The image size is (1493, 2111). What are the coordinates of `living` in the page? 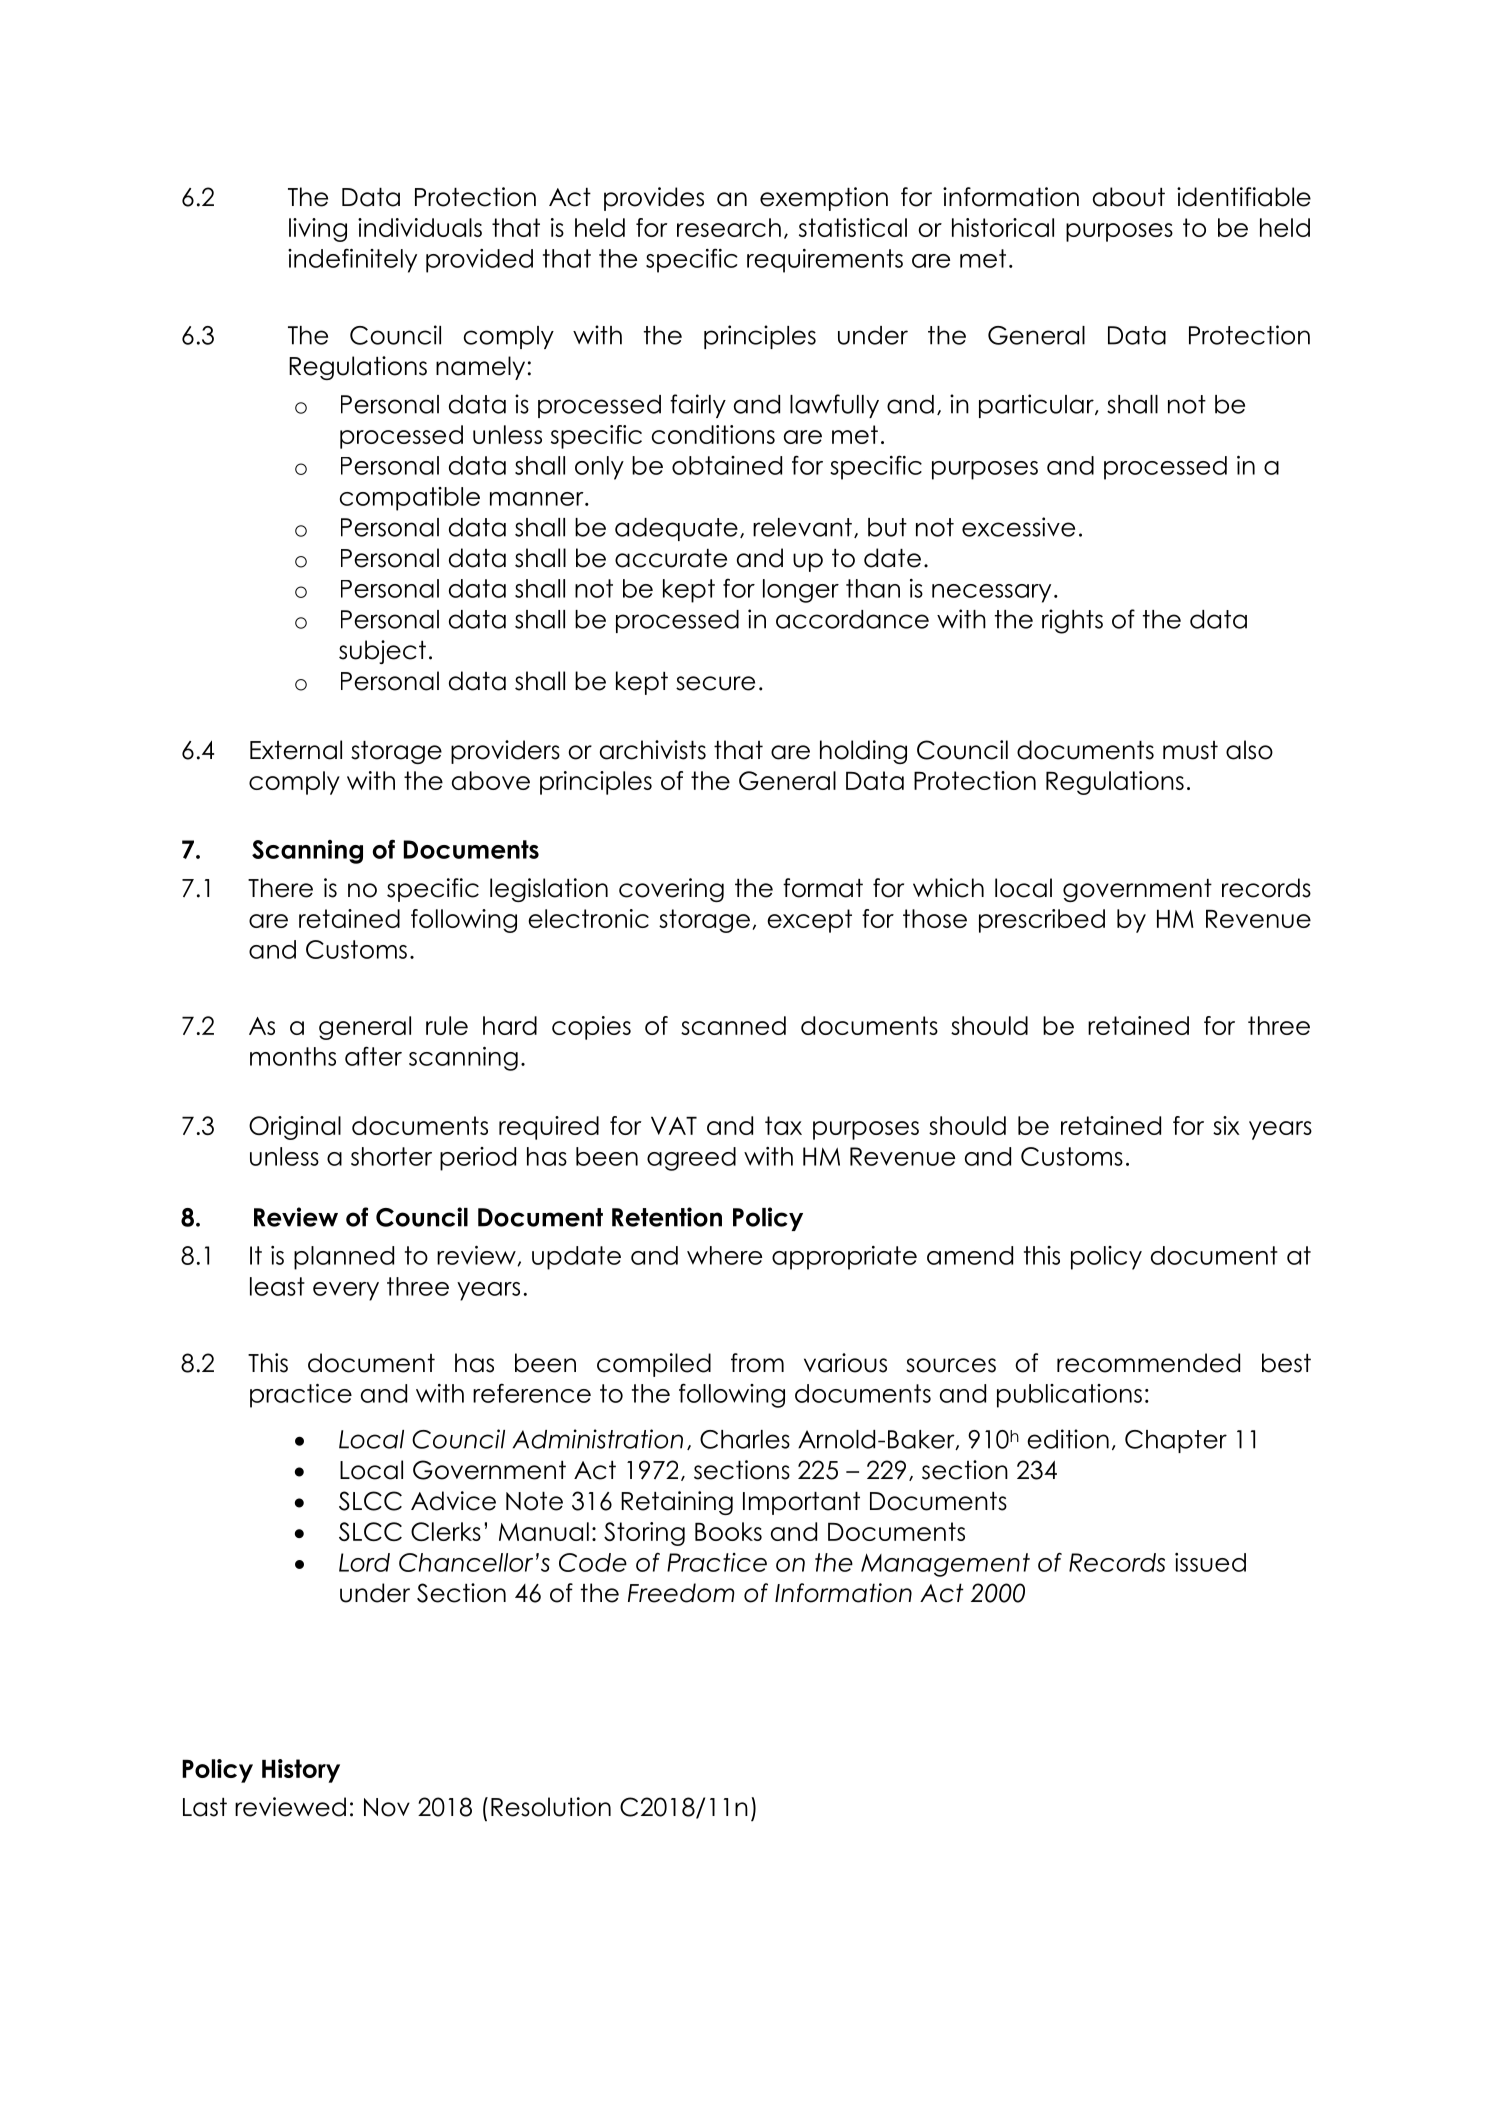 It's located at (318, 230).
